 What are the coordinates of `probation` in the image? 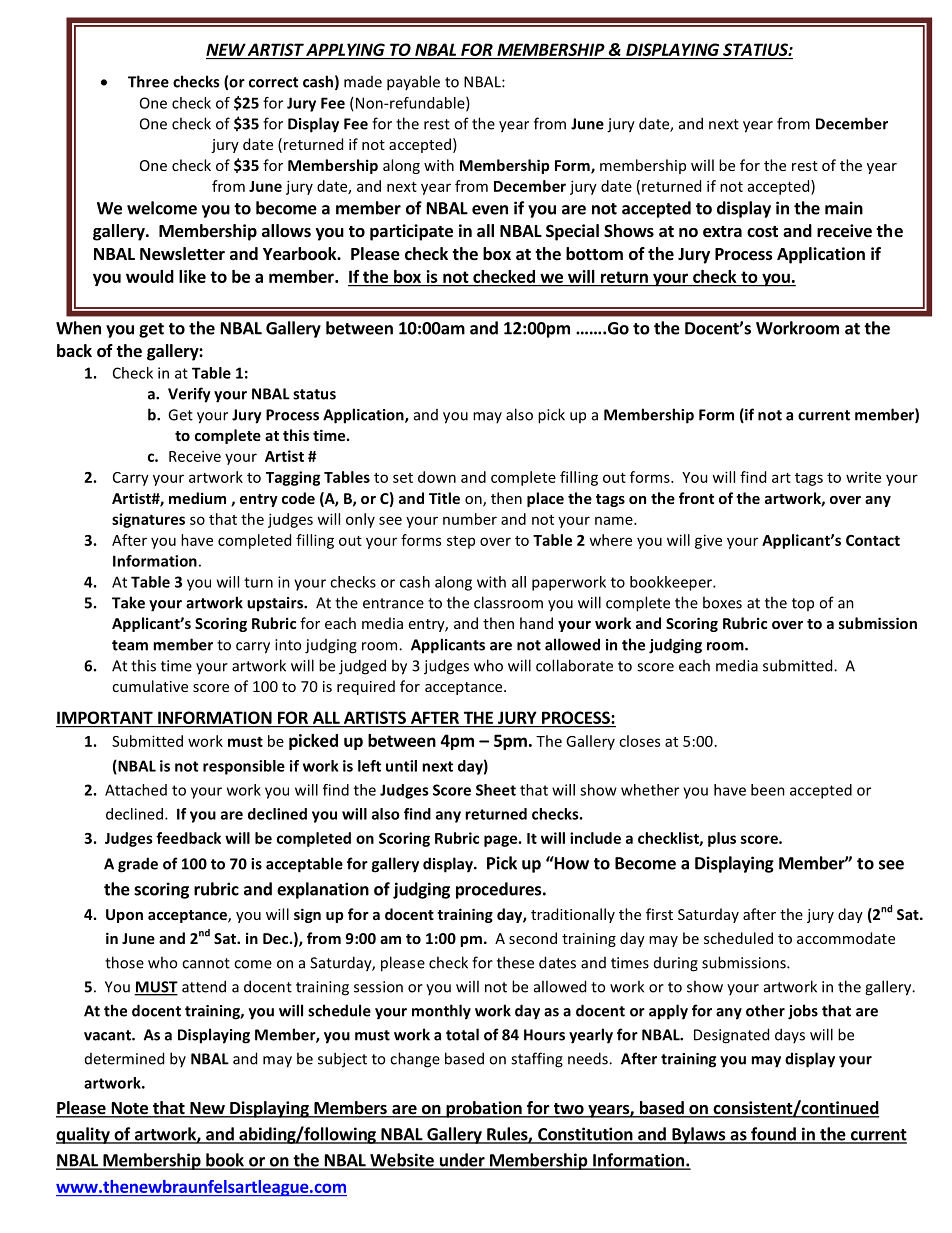 It's located at (484, 1109).
